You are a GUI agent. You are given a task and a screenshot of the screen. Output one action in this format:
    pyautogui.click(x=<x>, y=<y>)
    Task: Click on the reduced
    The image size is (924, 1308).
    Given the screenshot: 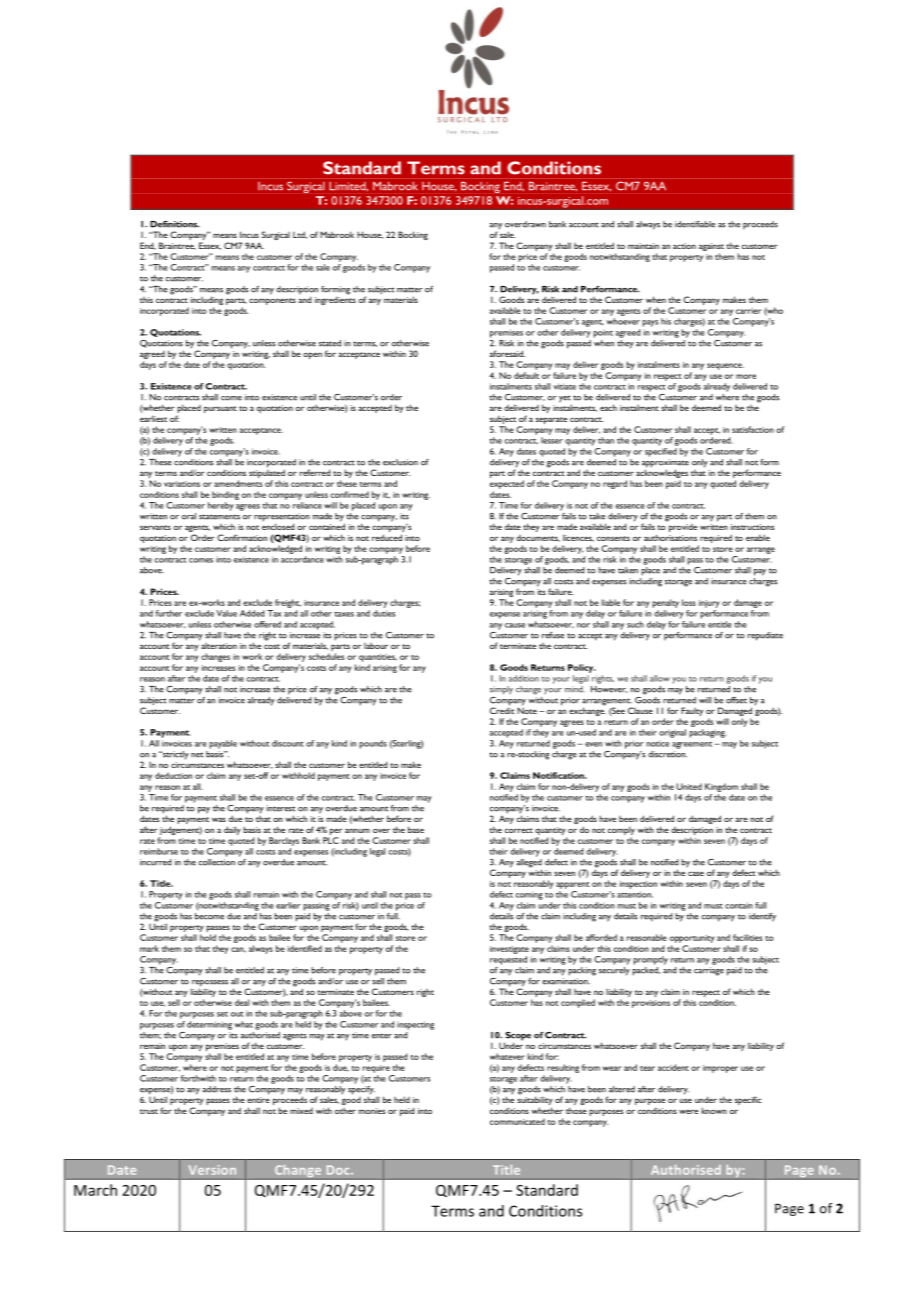 What is the action you would take?
    pyautogui.click(x=387, y=537)
